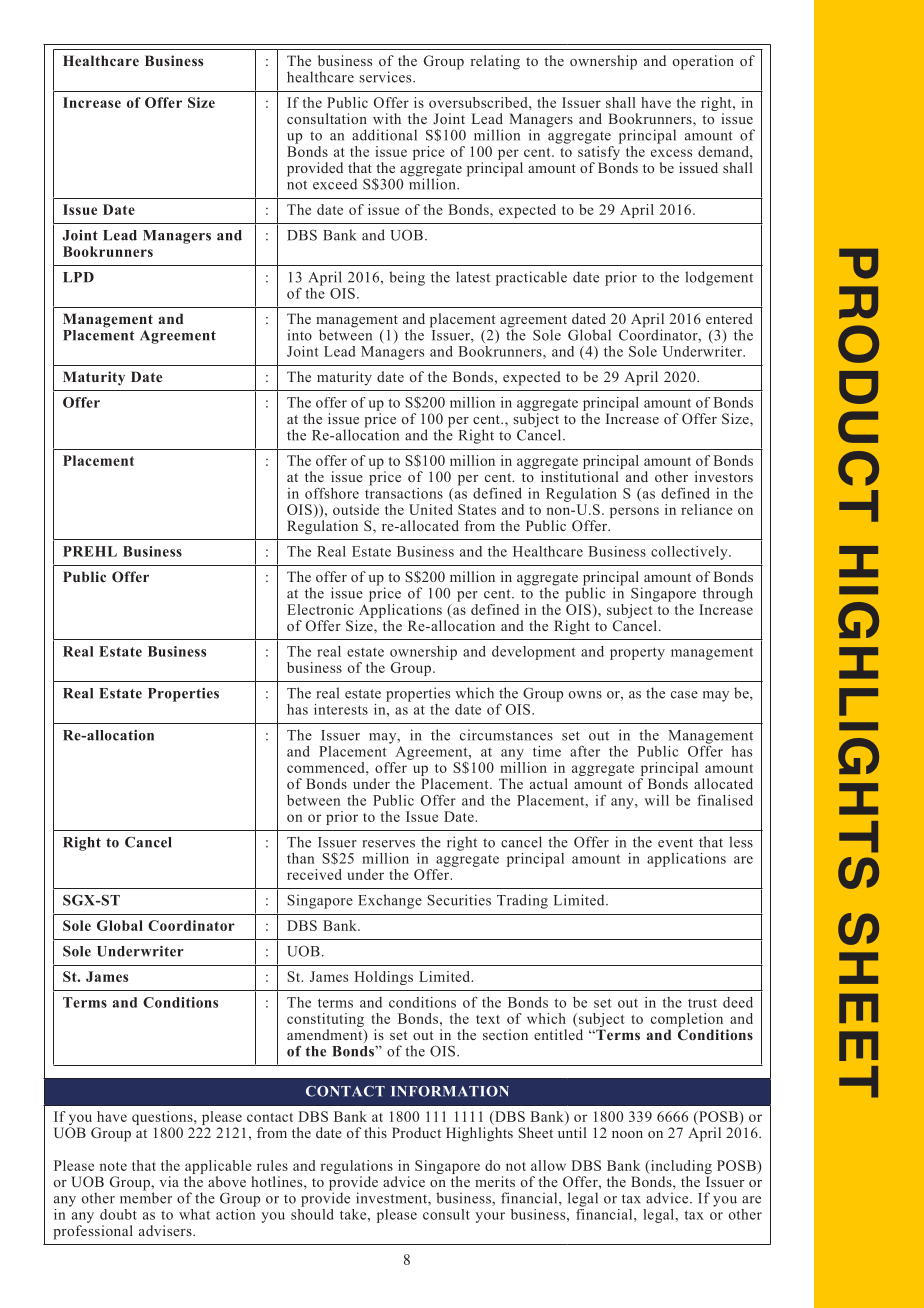 Image resolution: width=924 pixels, height=1308 pixels. What do you see at coordinates (680, 1167) in the page?
I see `including` at bounding box center [680, 1167].
